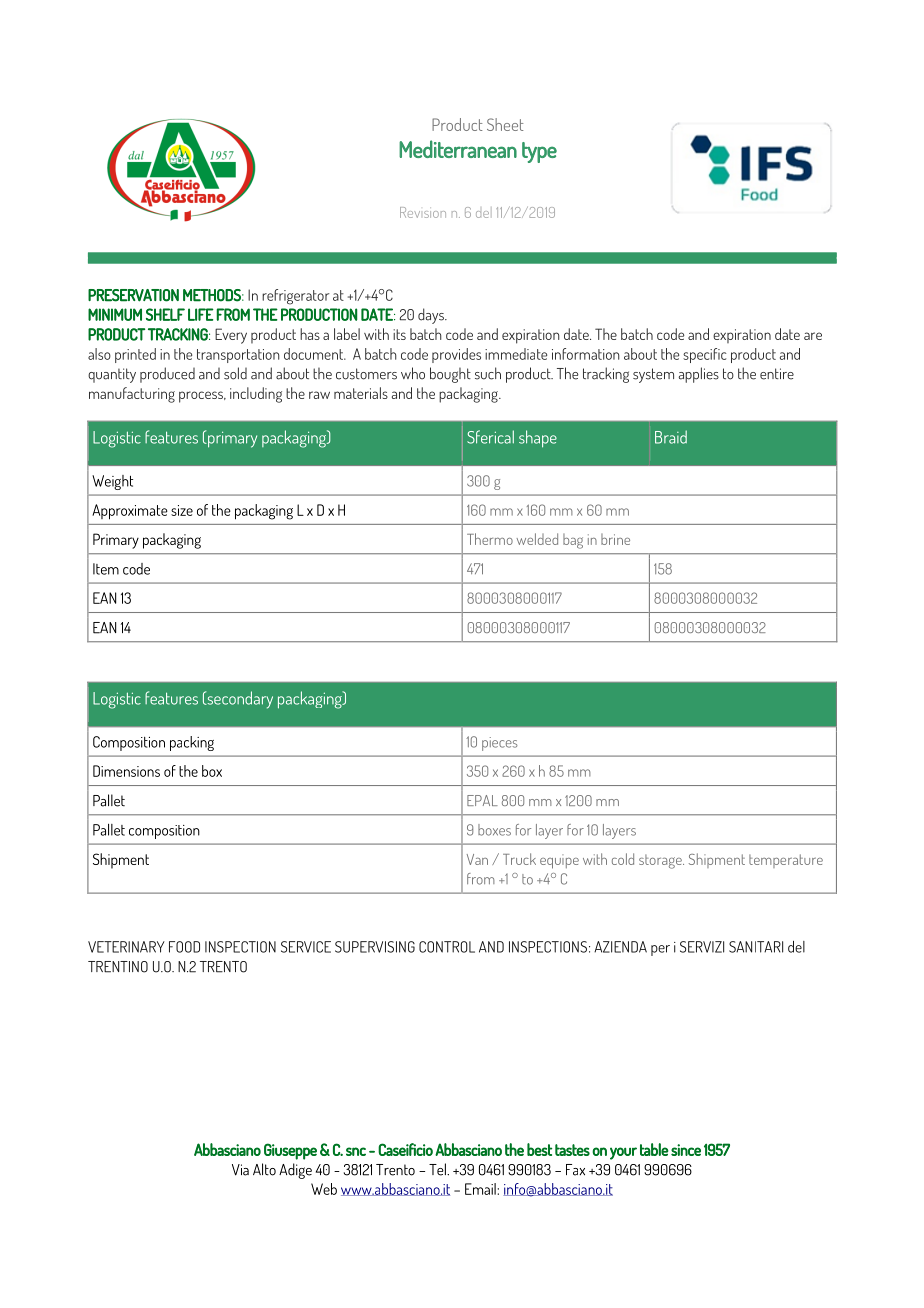  I want to click on since, so click(686, 1150).
